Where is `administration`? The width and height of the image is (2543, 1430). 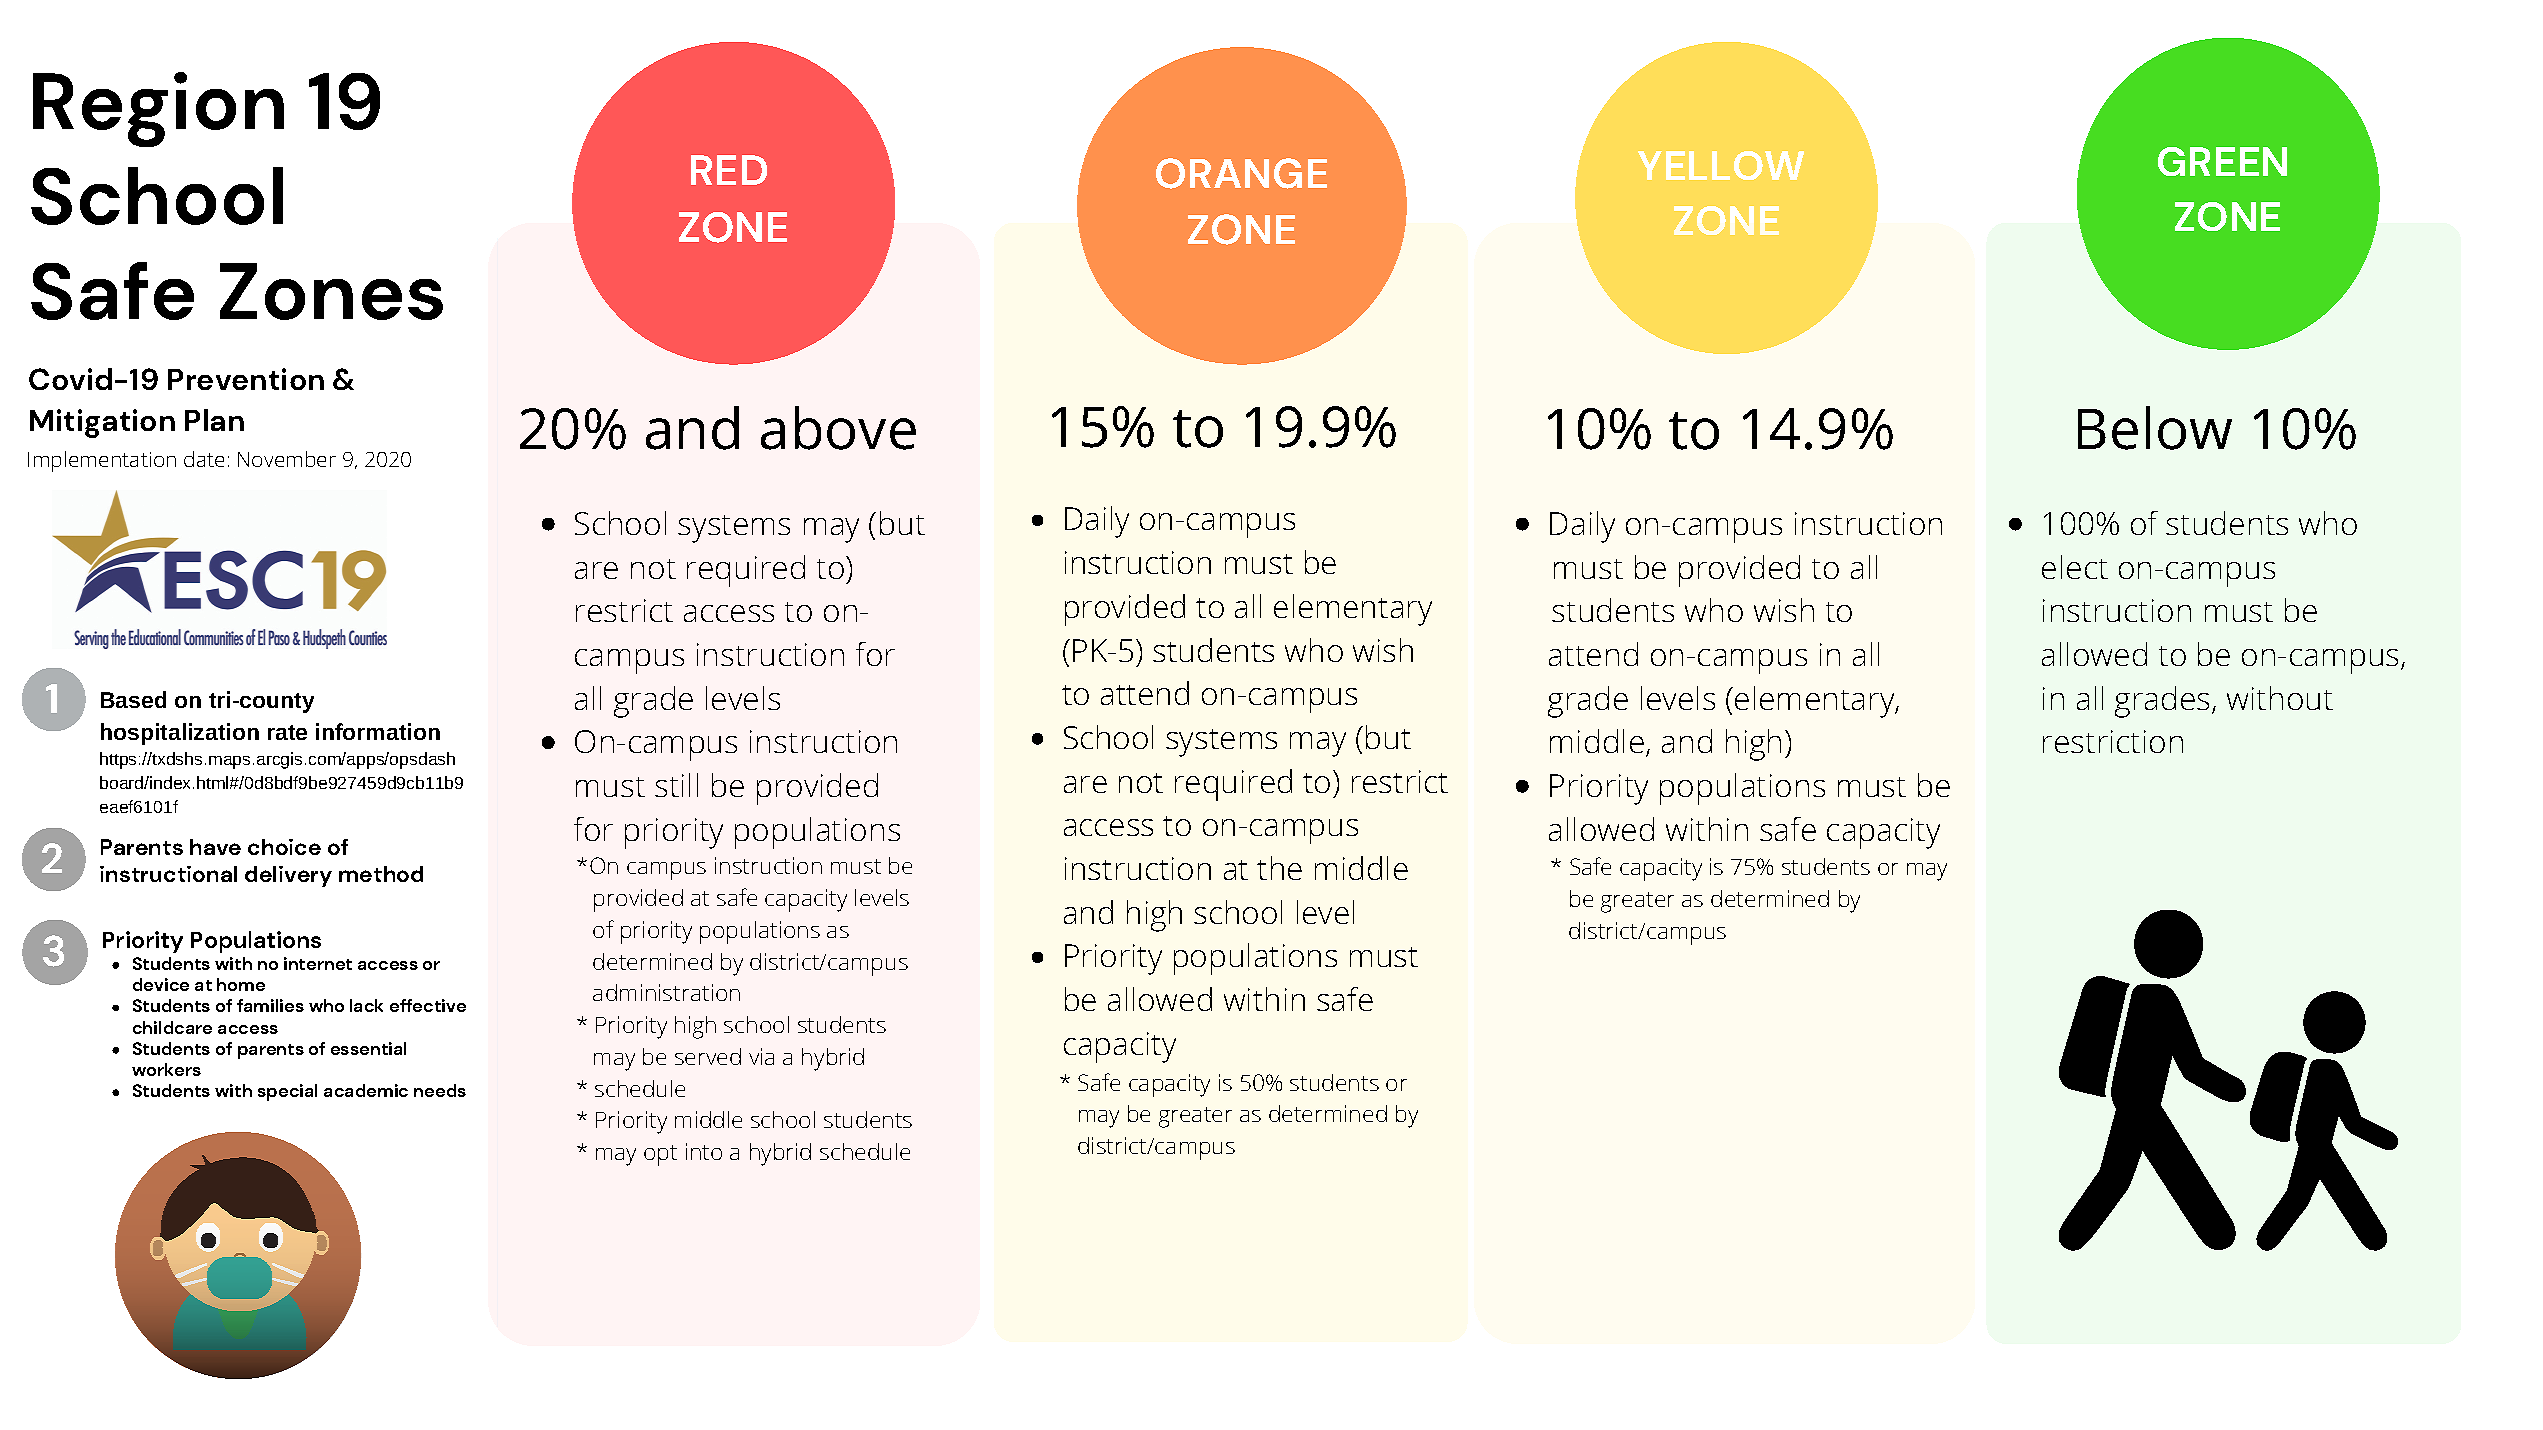 administration is located at coordinates (666, 992).
